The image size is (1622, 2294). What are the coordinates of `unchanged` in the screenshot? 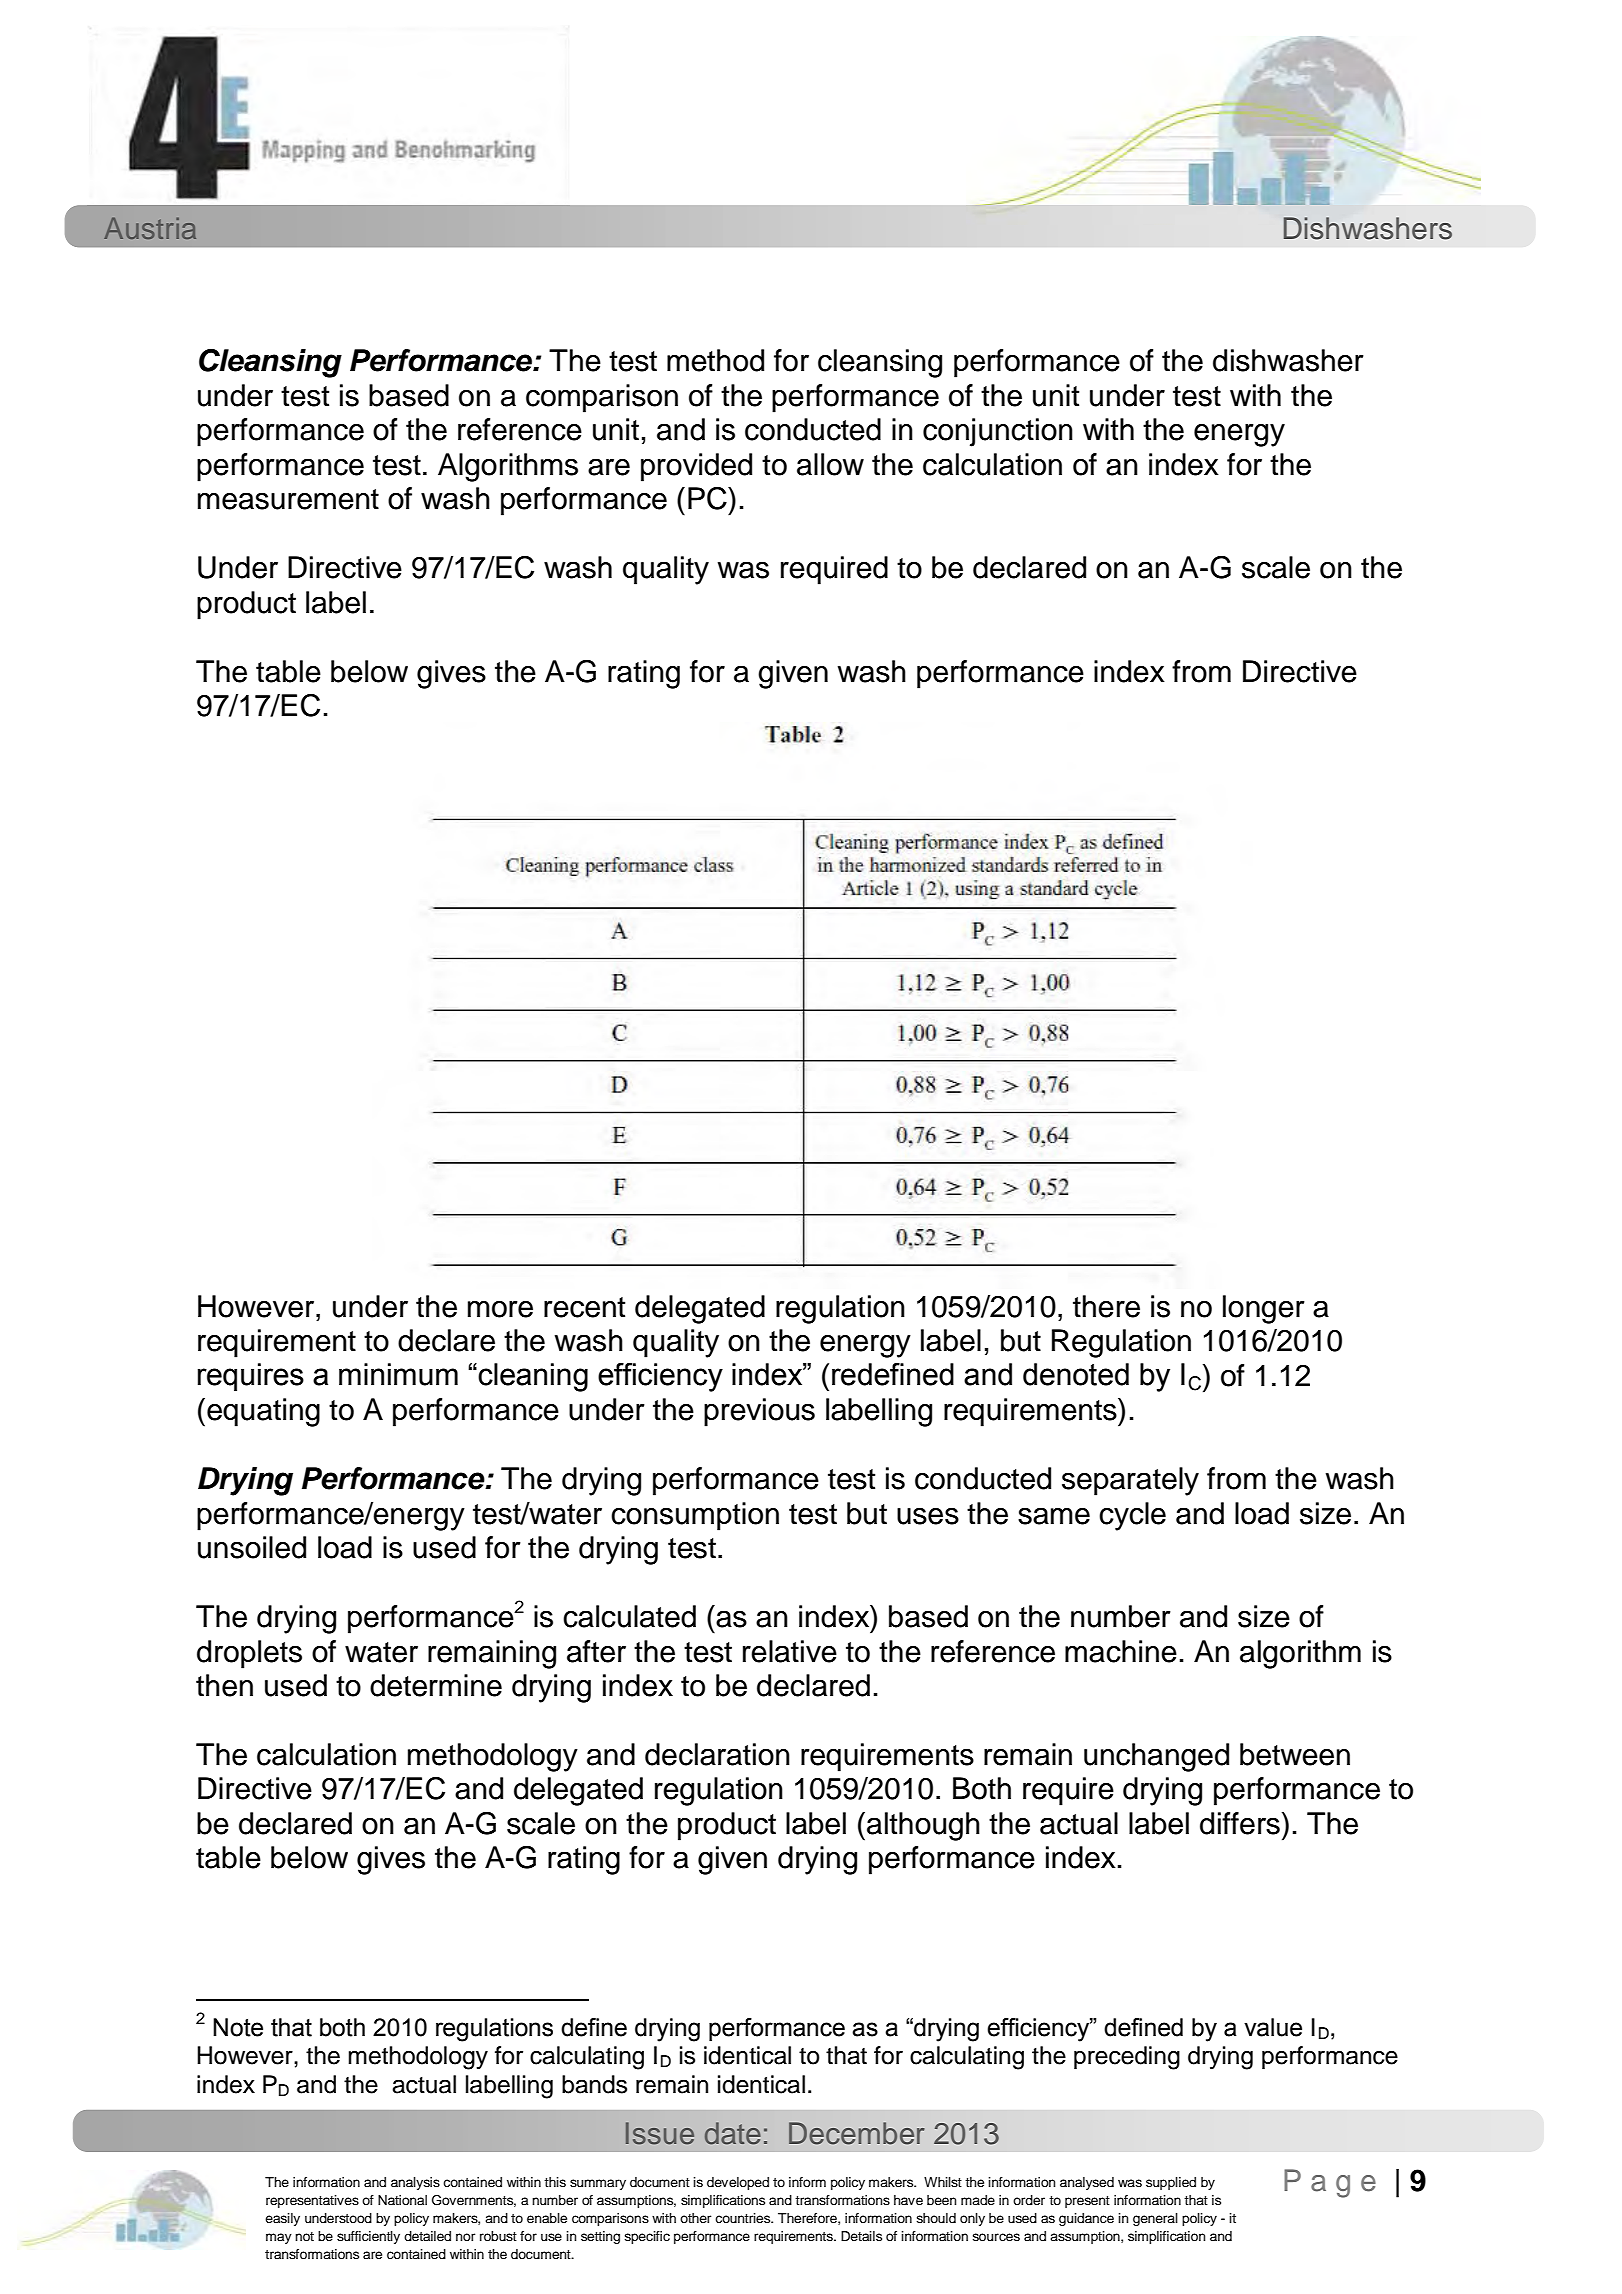 It's located at (1156, 1757).
